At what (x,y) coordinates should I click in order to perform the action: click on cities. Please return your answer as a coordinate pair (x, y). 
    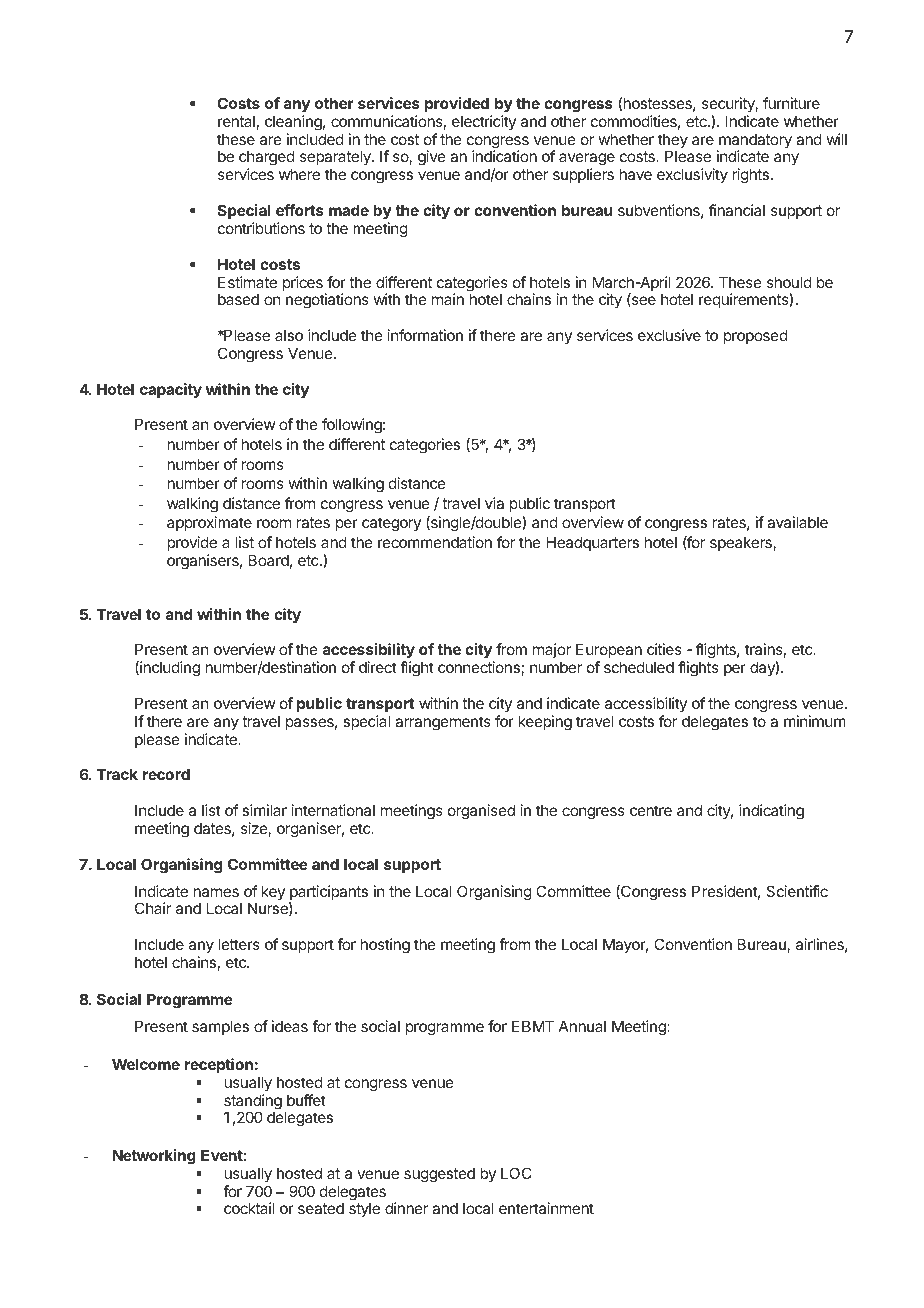
    Looking at the image, I should click on (664, 649).
